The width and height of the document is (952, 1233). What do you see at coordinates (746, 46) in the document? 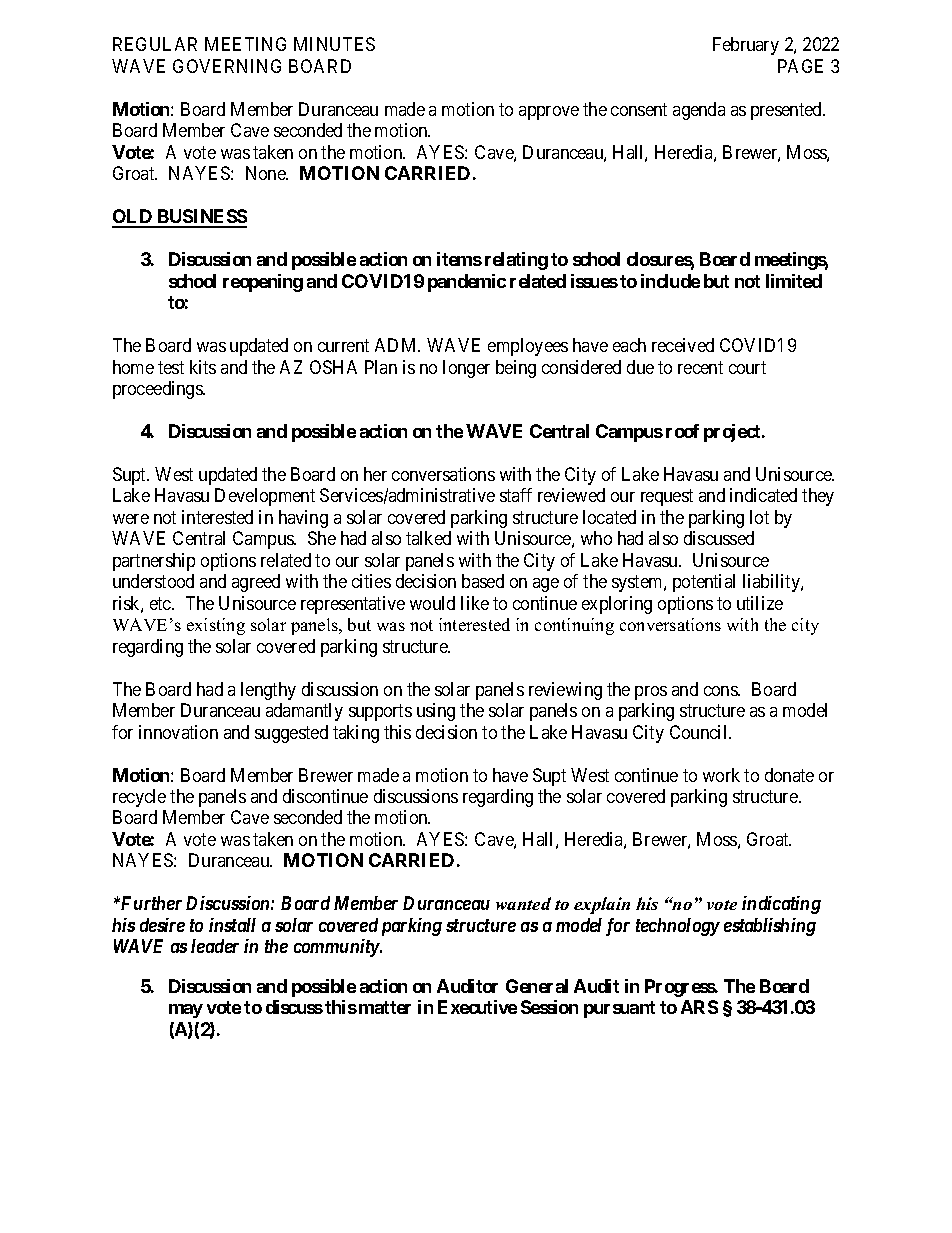
I see `February` at bounding box center [746, 46].
